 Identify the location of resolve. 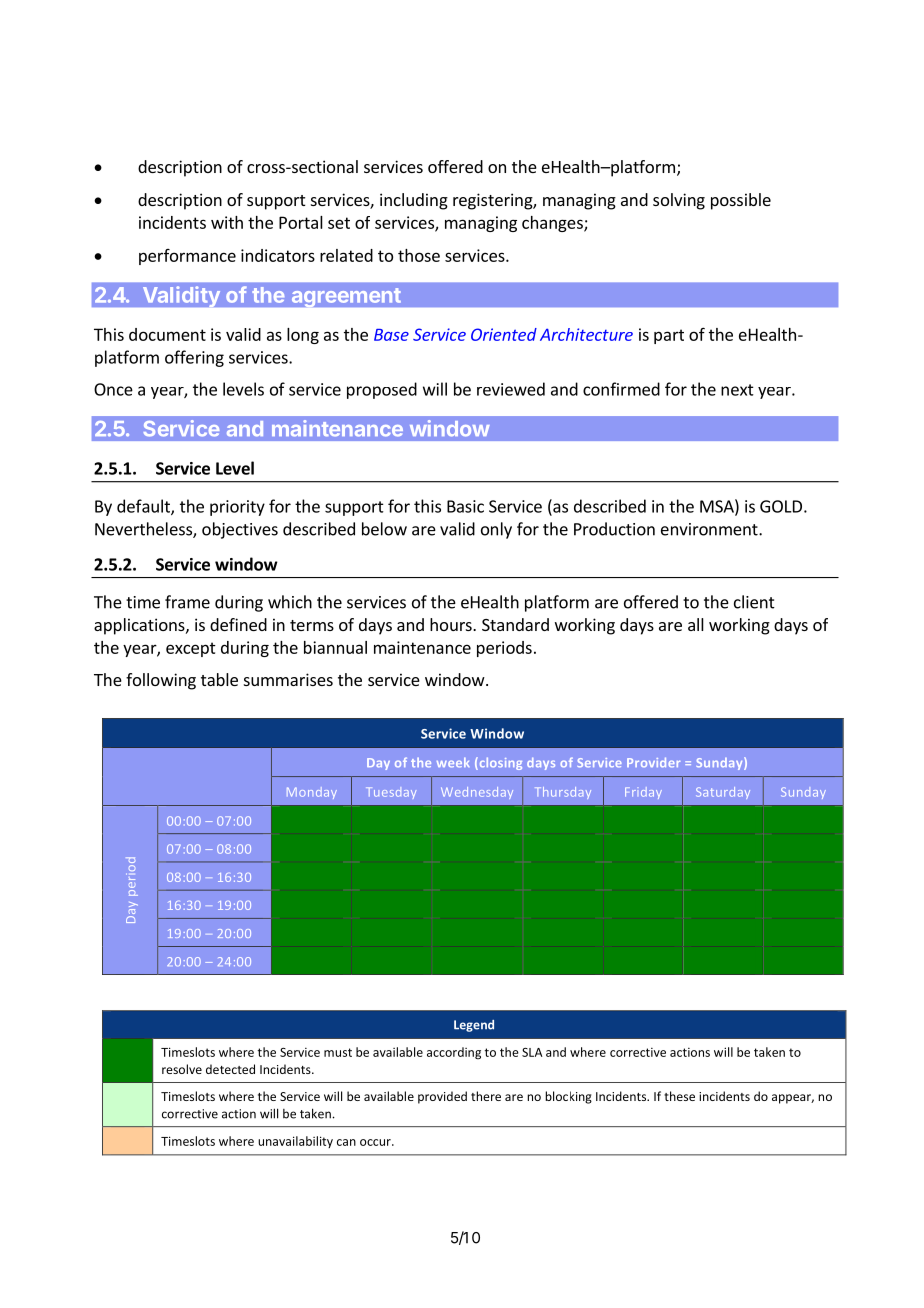
(182, 1069).
